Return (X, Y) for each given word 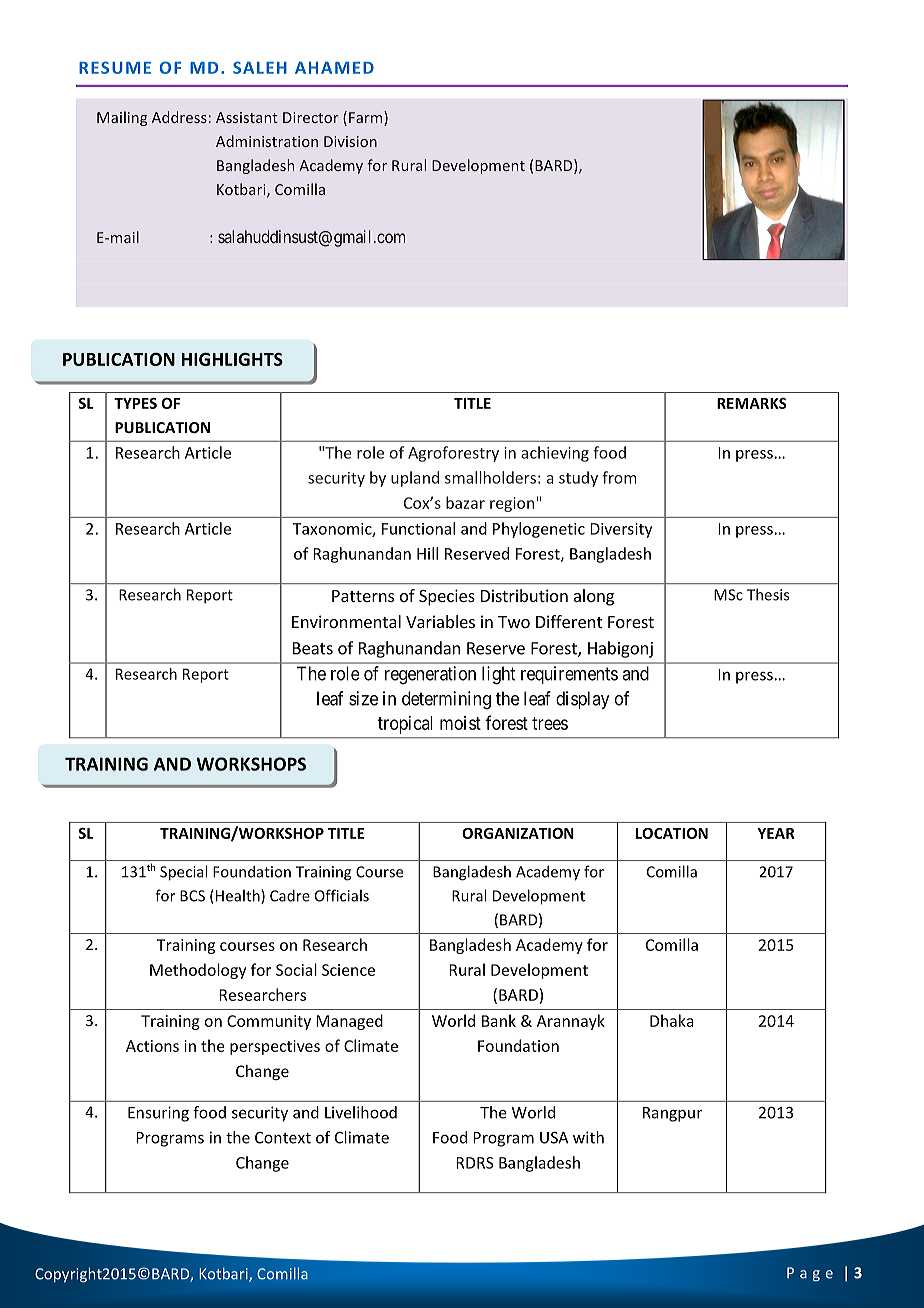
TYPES (135, 403)
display (582, 700)
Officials (342, 895)
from (619, 477)
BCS (192, 896)
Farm (367, 118)
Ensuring (158, 1114)
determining (446, 700)
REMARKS (752, 403)
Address (179, 117)
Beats (313, 648)
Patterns (363, 596)
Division (350, 141)
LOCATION (672, 833)
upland (415, 479)
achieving (555, 454)
